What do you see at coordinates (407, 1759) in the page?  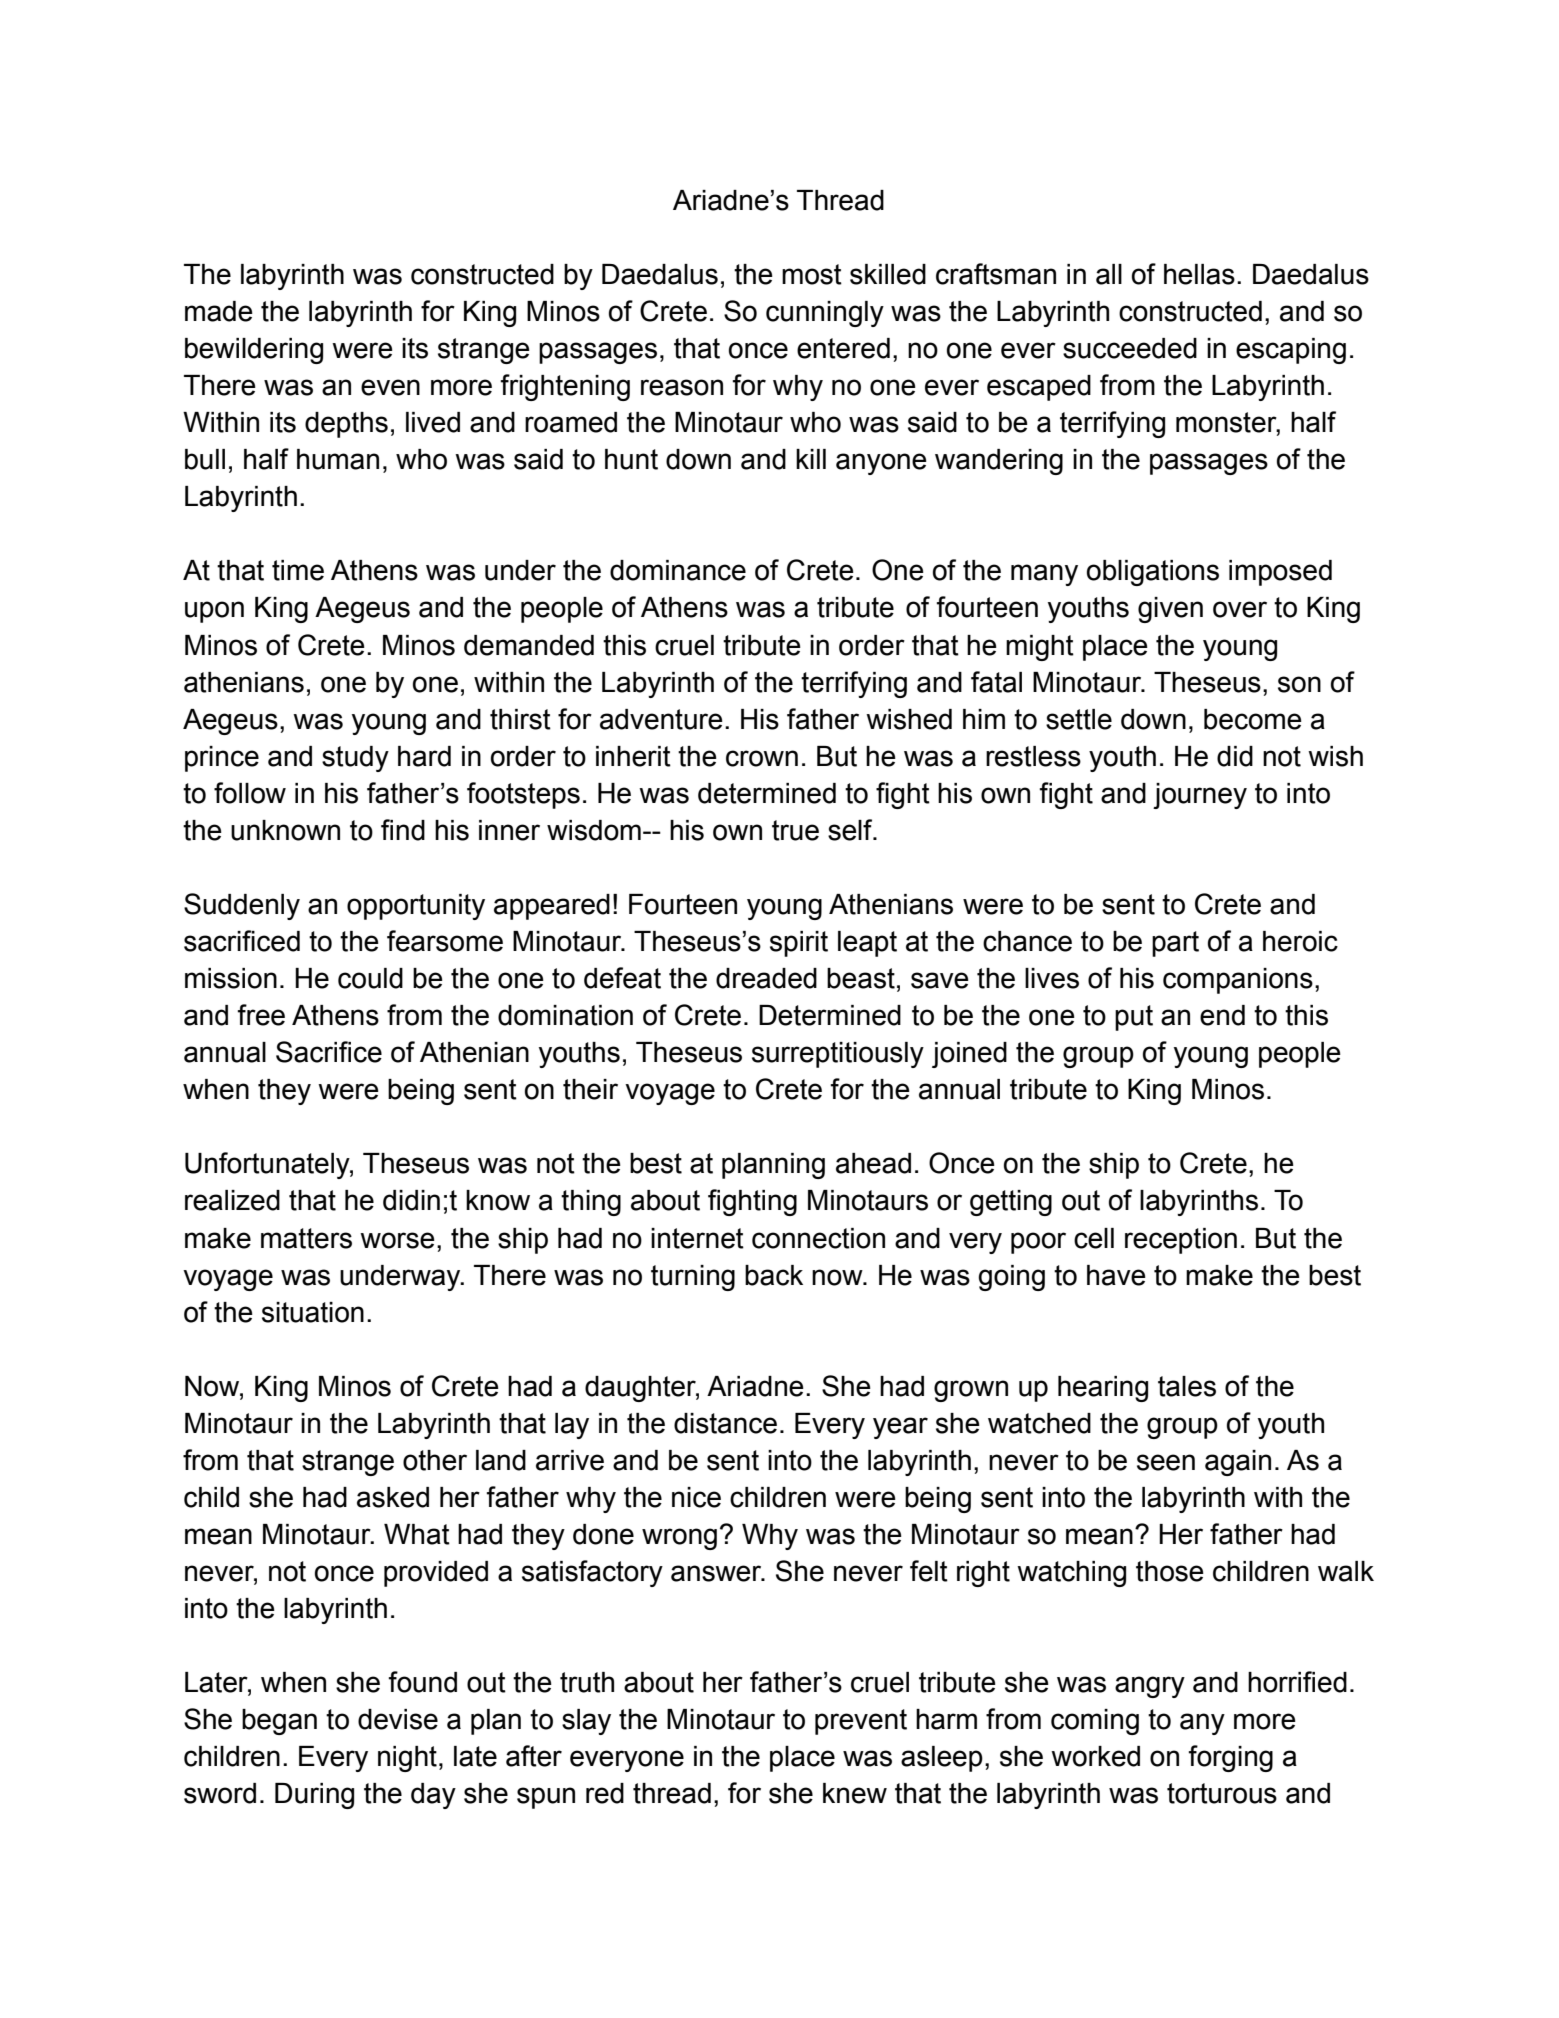 I see `night` at bounding box center [407, 1759].
